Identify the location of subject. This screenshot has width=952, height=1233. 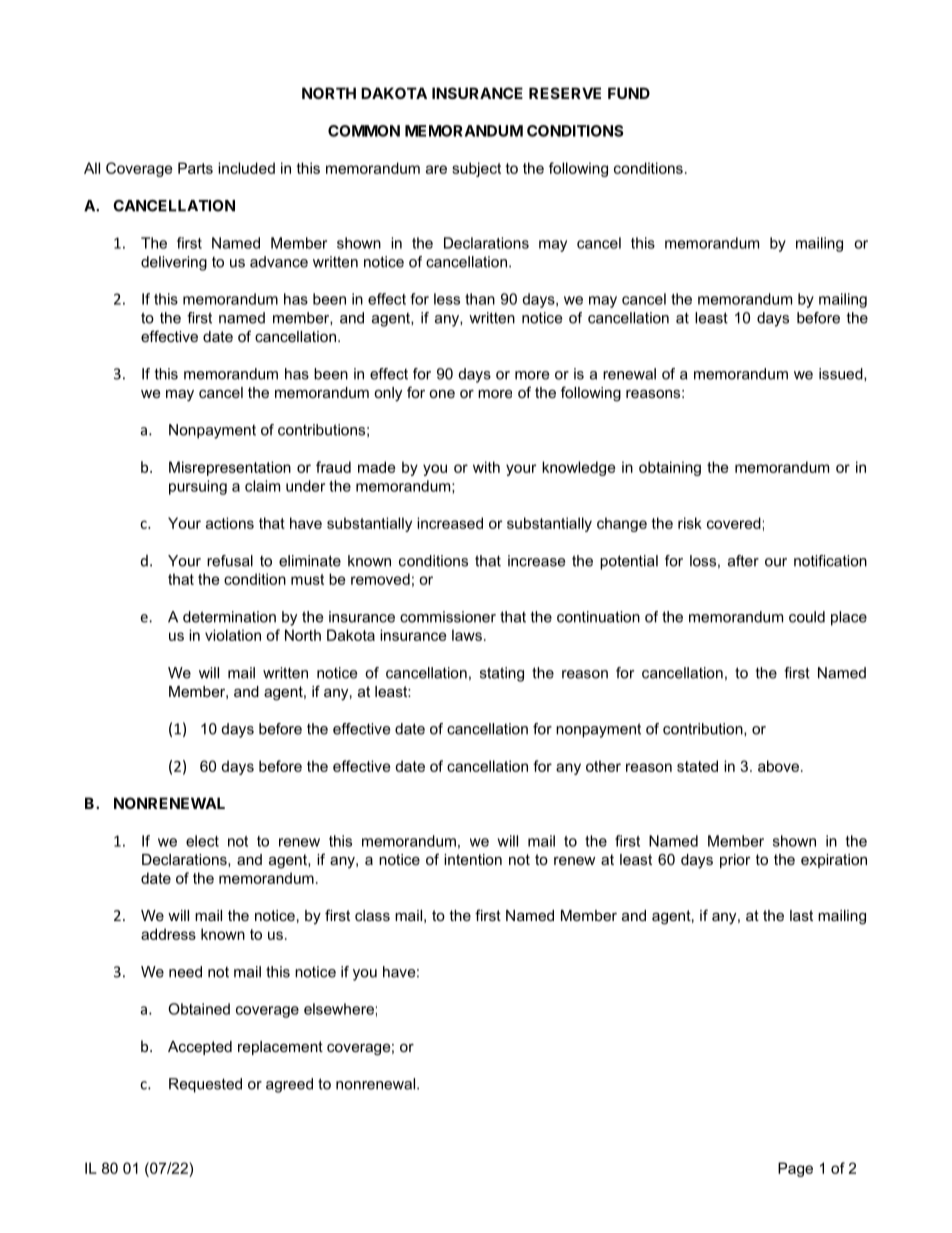
(476, 169).
